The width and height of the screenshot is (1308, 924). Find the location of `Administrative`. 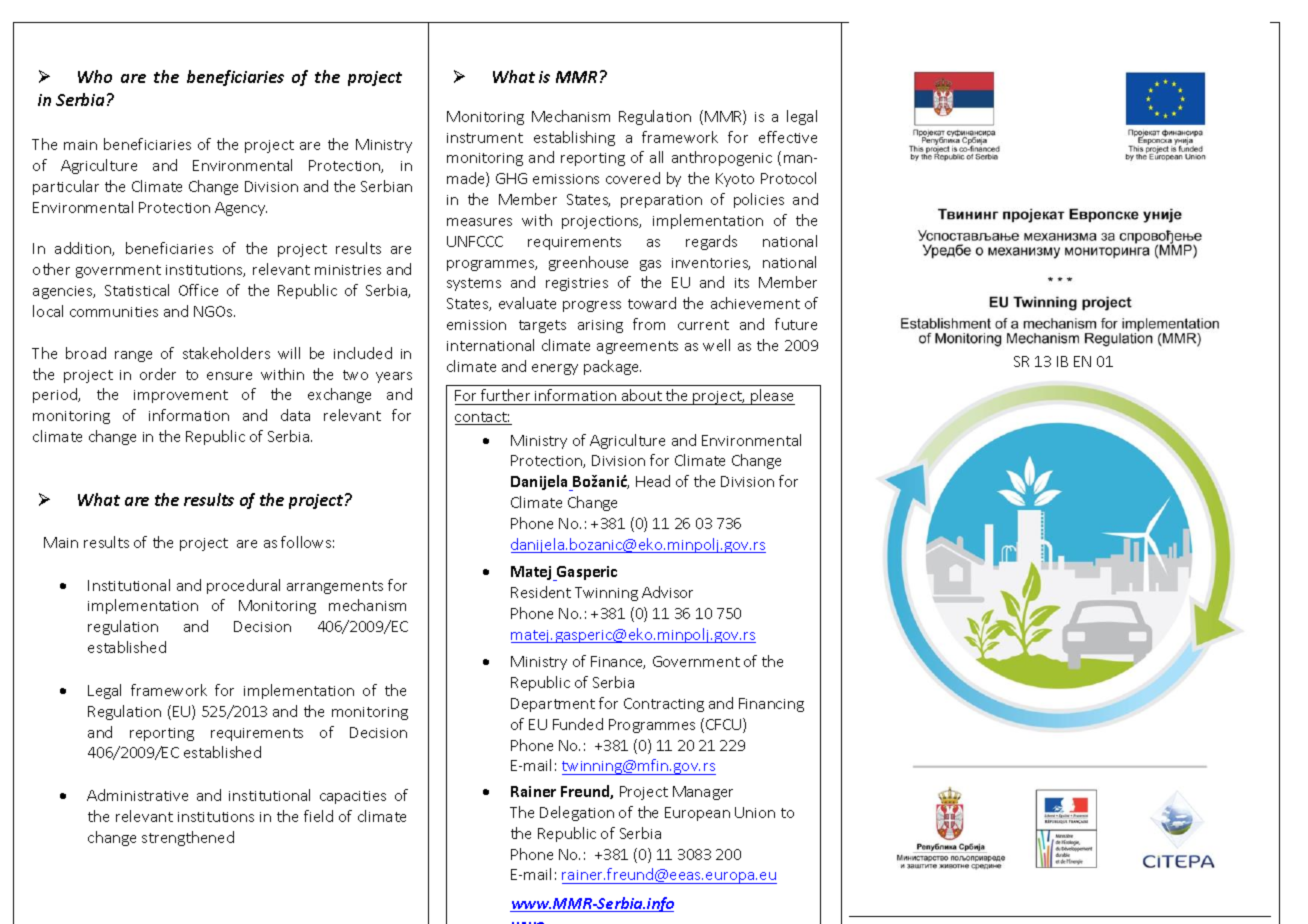

Administrative is located at coordinates (137, 795).
